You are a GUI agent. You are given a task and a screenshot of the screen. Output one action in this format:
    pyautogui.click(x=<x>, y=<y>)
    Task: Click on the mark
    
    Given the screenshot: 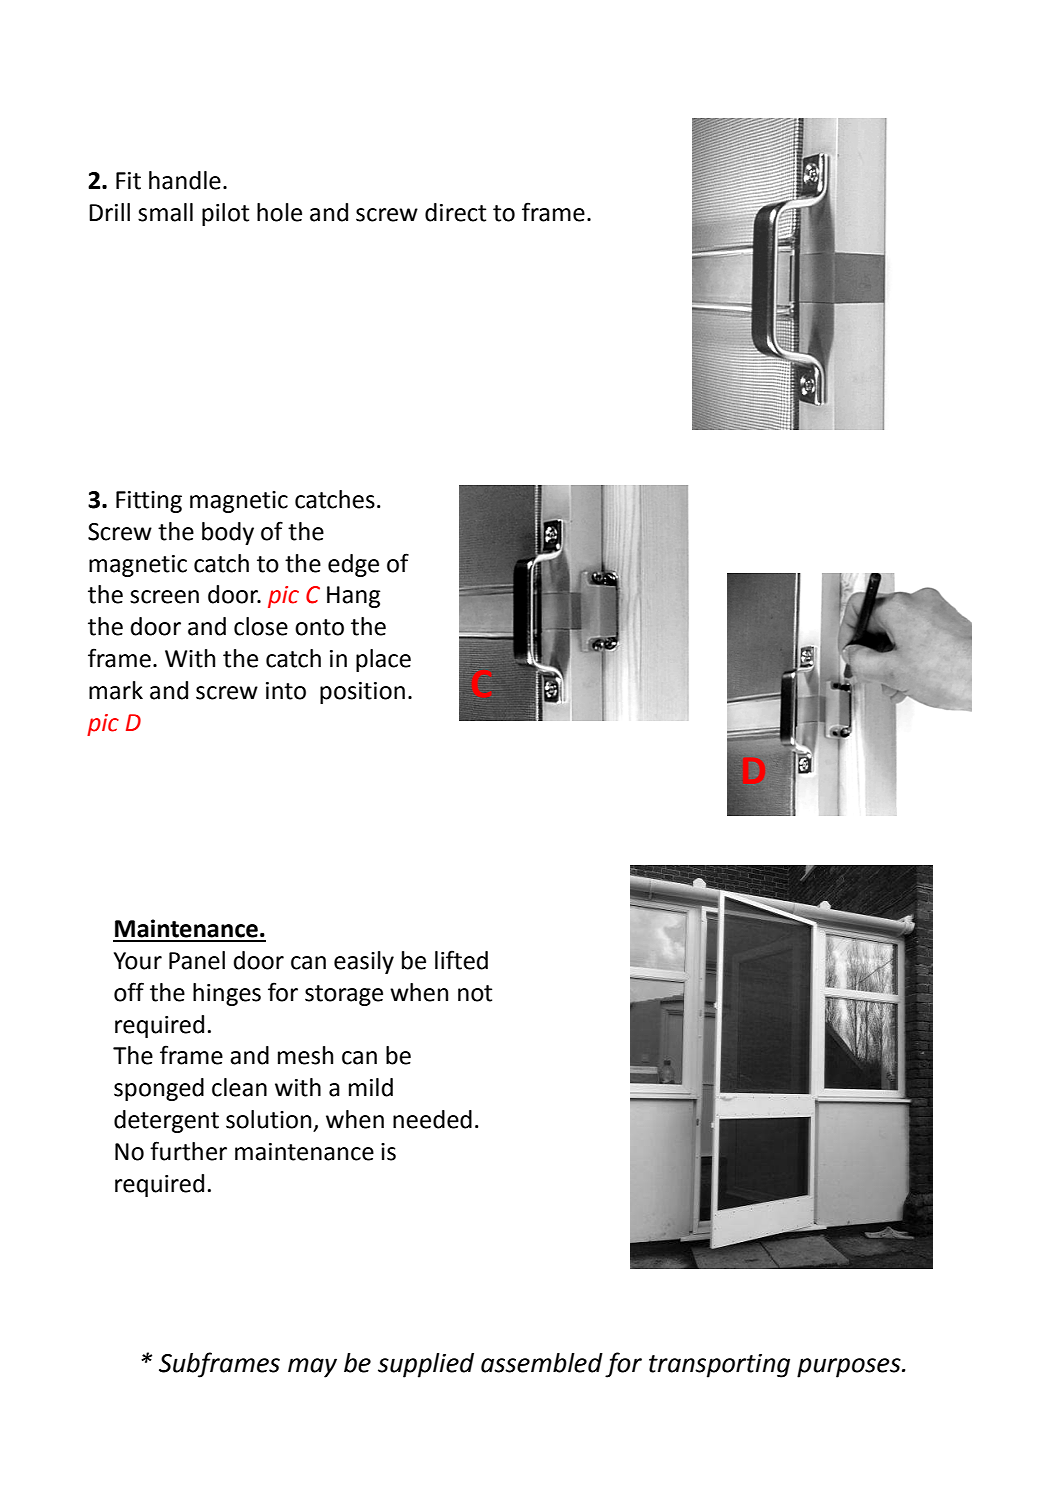 What is the action you would take?
    pyautogui.click(x=116, y=690)
